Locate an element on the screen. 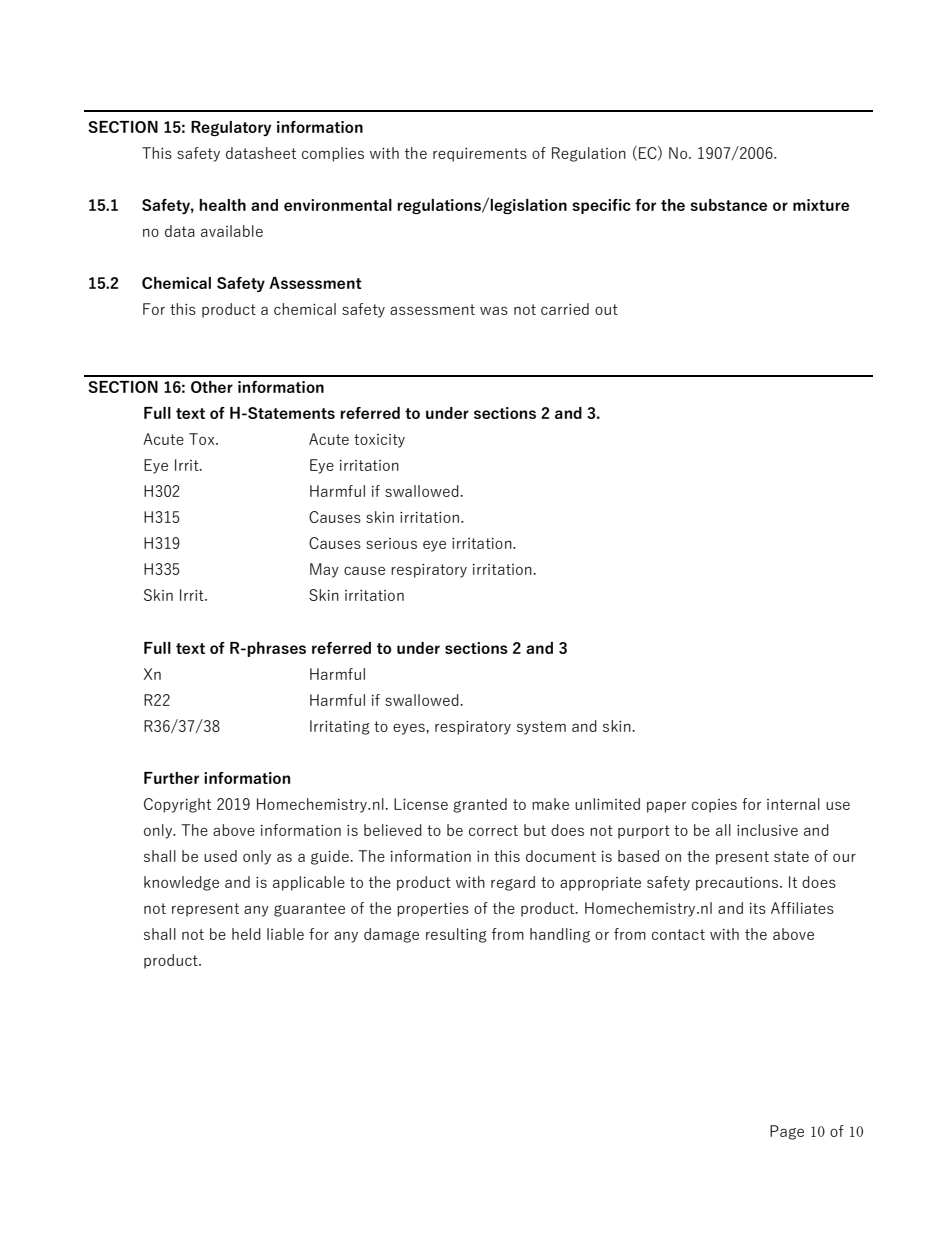 Image resolution: width=952 pixels, height=1233 pixels. held is located at coordinates (246, 934).
